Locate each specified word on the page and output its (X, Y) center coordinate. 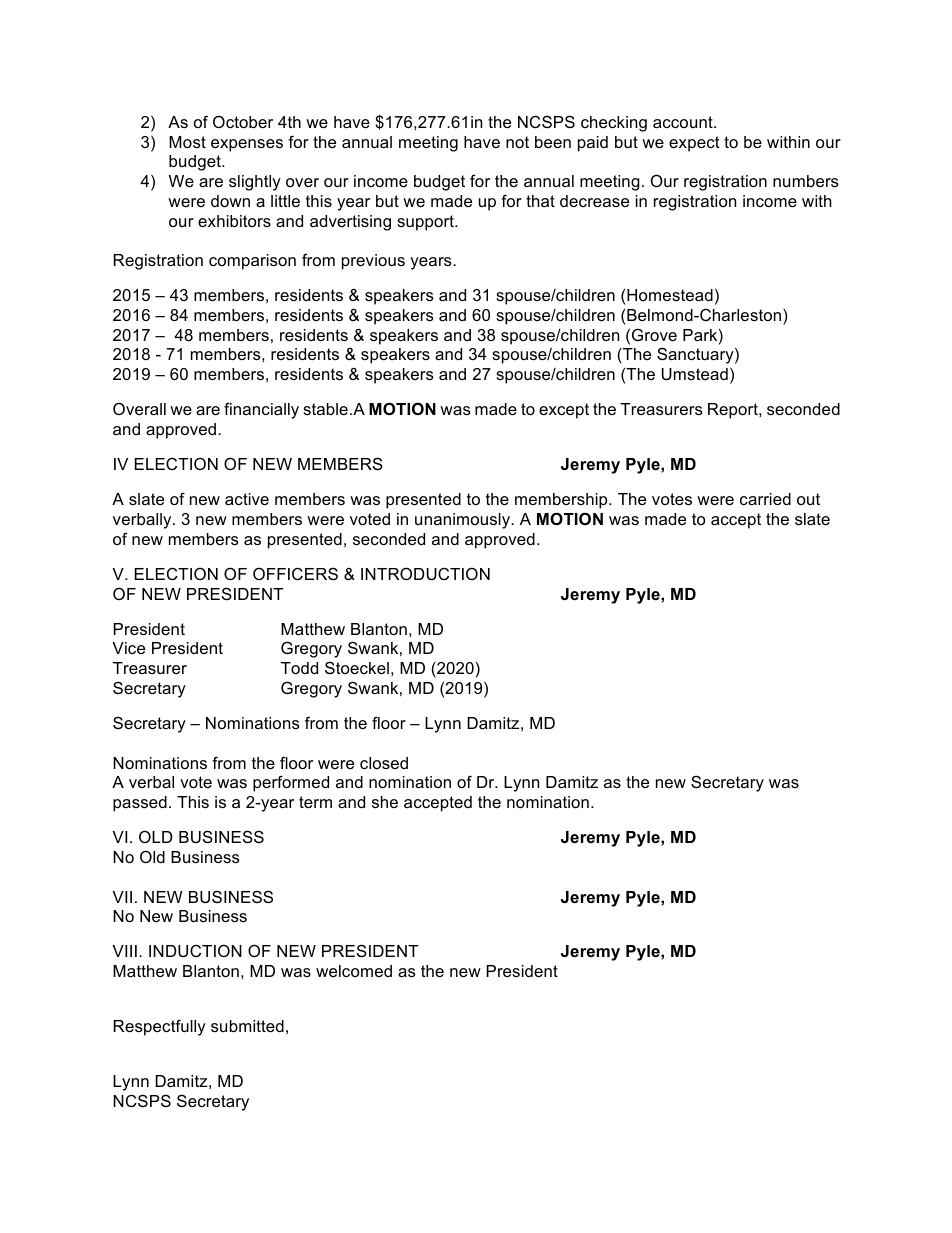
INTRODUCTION (425, 573)
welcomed (354, 971)
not (517, 142)
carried (765, 499)
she (385, 802)
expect (694, 144)
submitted (247, 1026)
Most (187, 142)
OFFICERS (295, 573)
